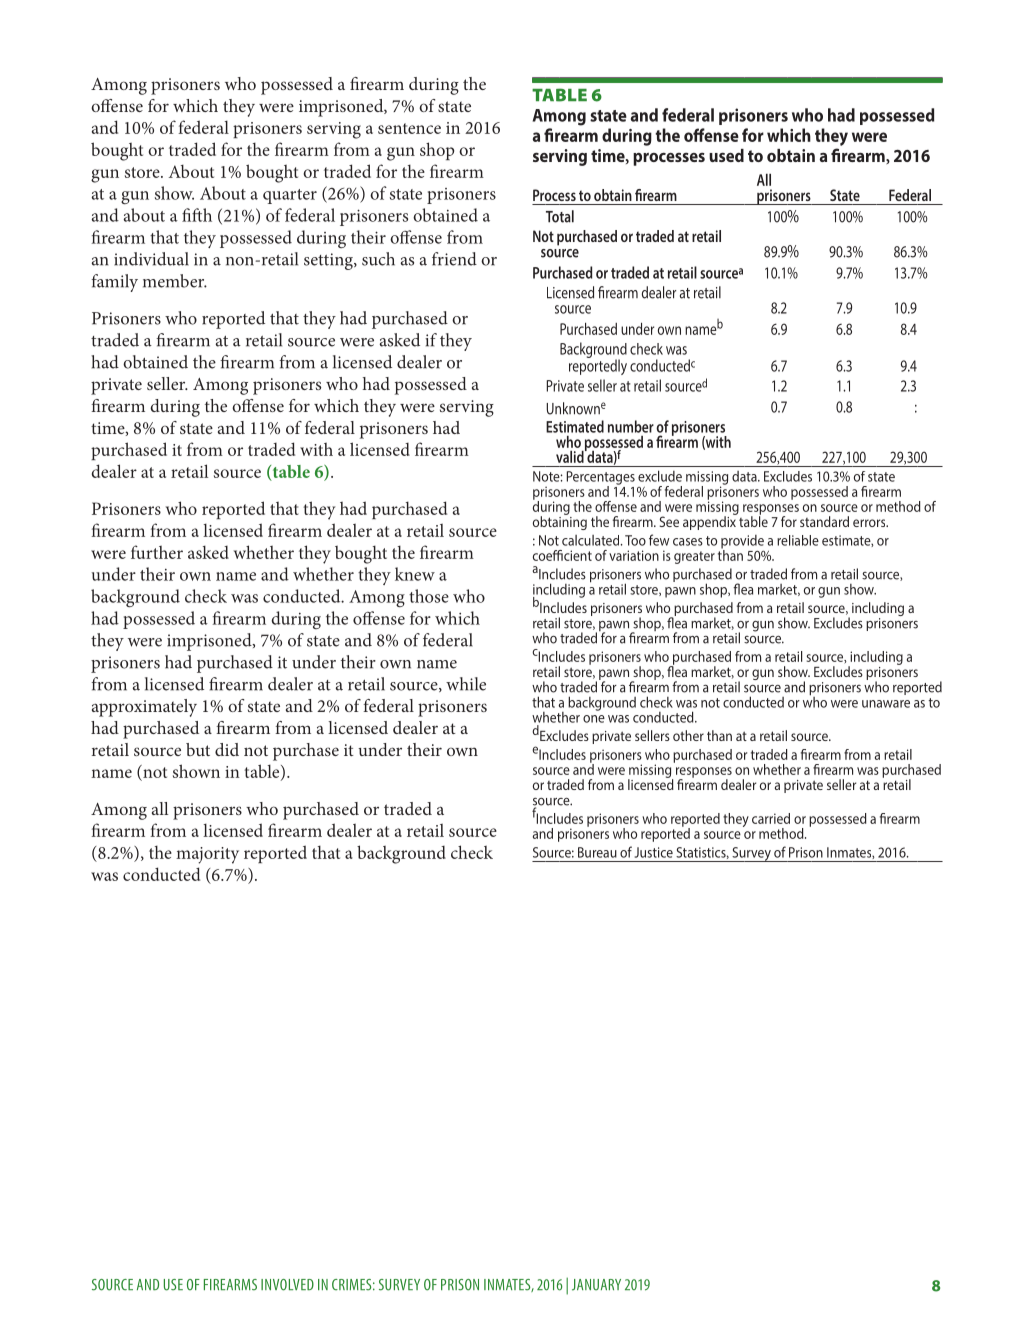  Describe the element at coordinates (466, 684) in the image. I see `while` at that location.
